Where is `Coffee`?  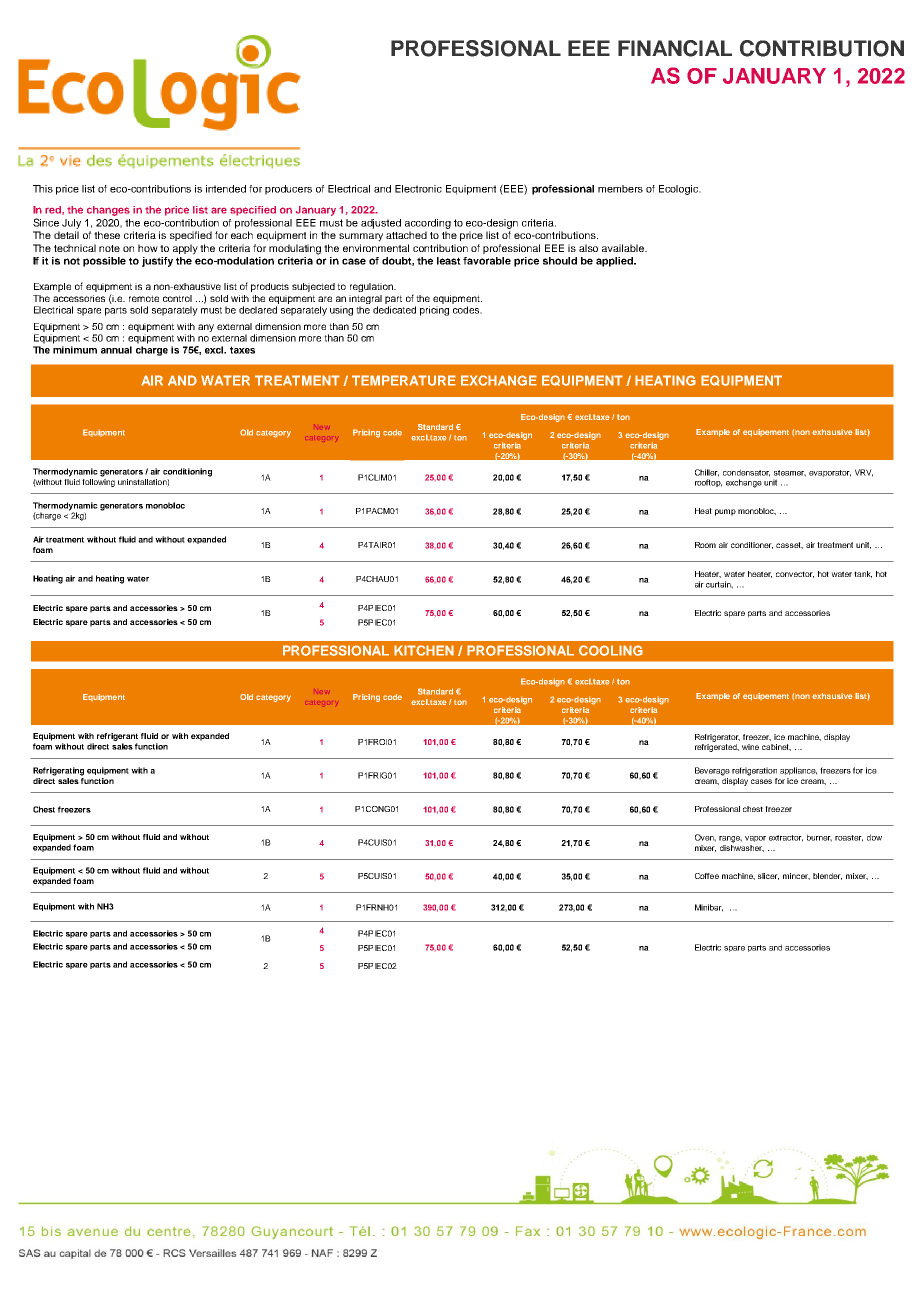 Coffee is located at coordinates (707, 876).
